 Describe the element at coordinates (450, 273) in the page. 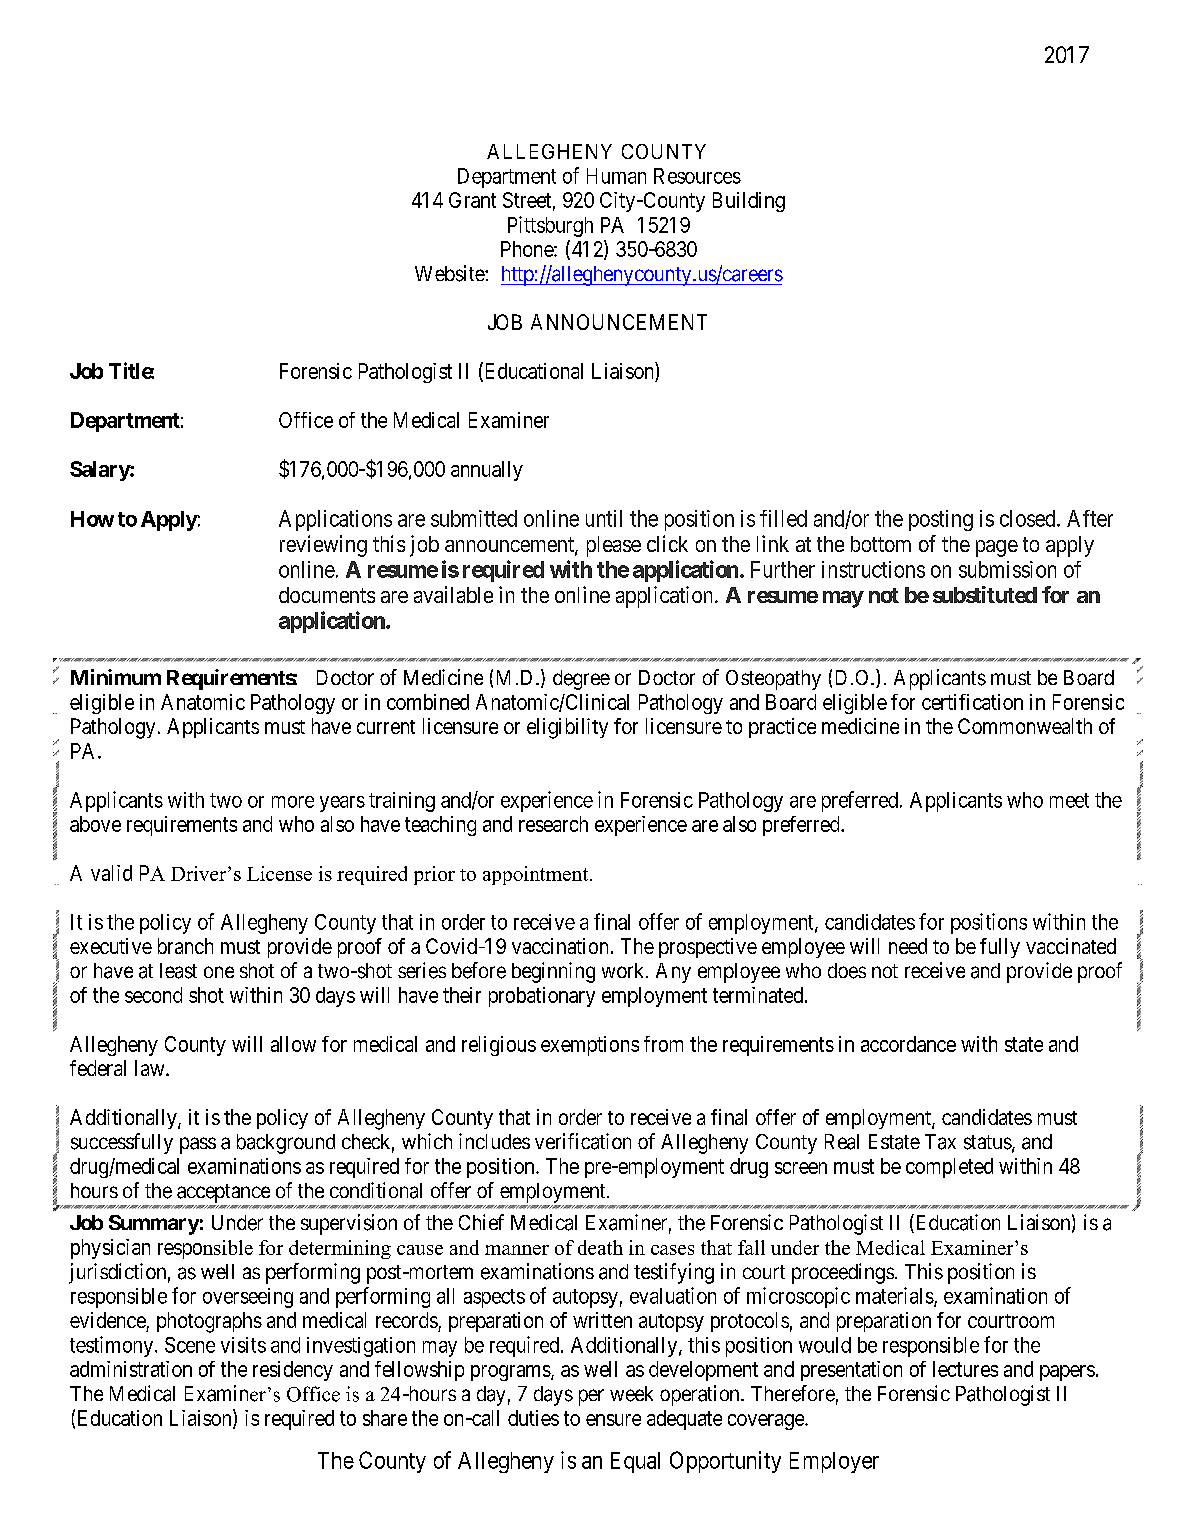

I see `Website` at that location.
